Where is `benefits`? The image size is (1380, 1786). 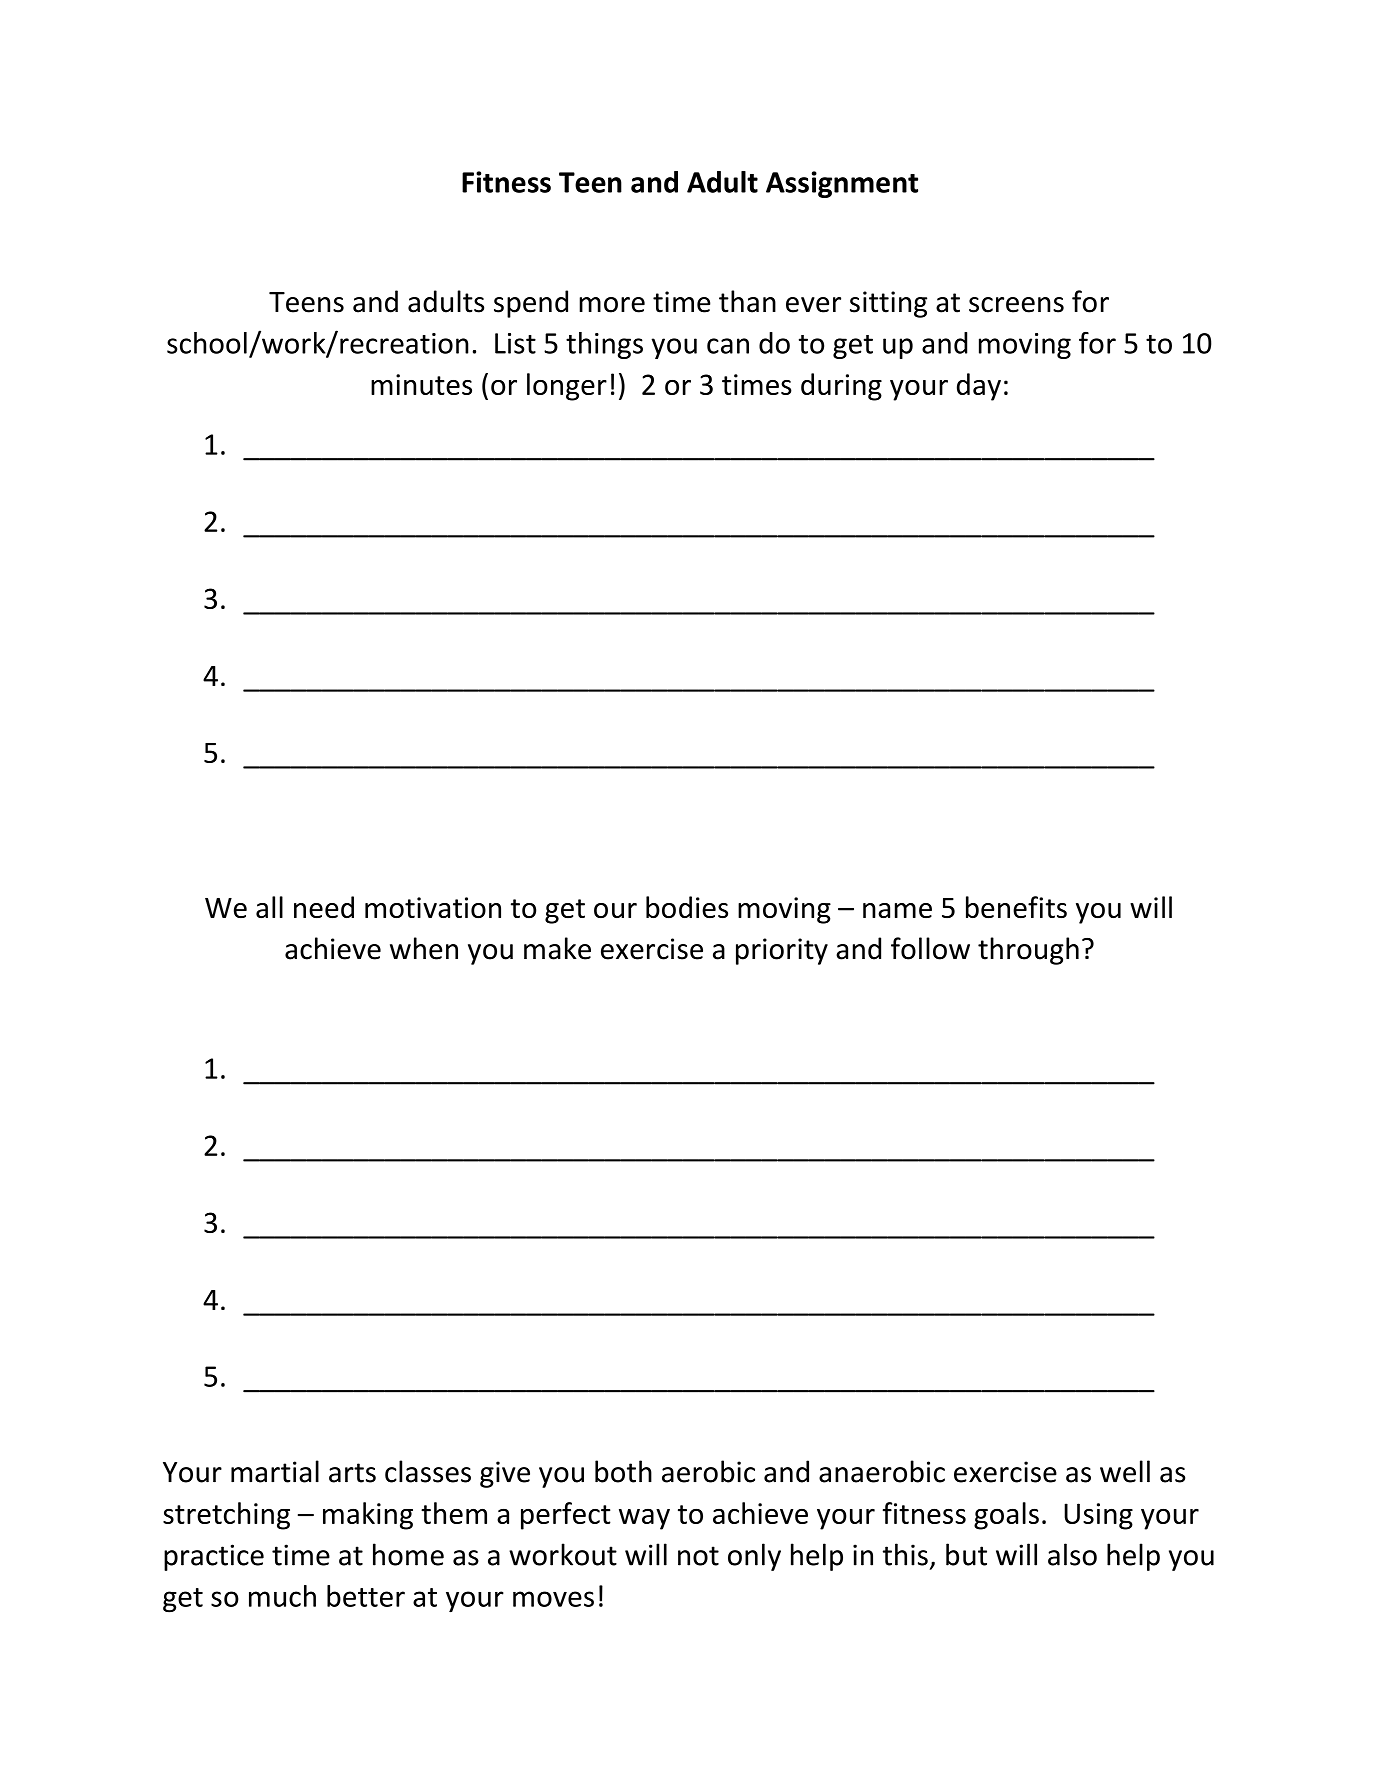 benefits is located at coordinates (1016, 907).
